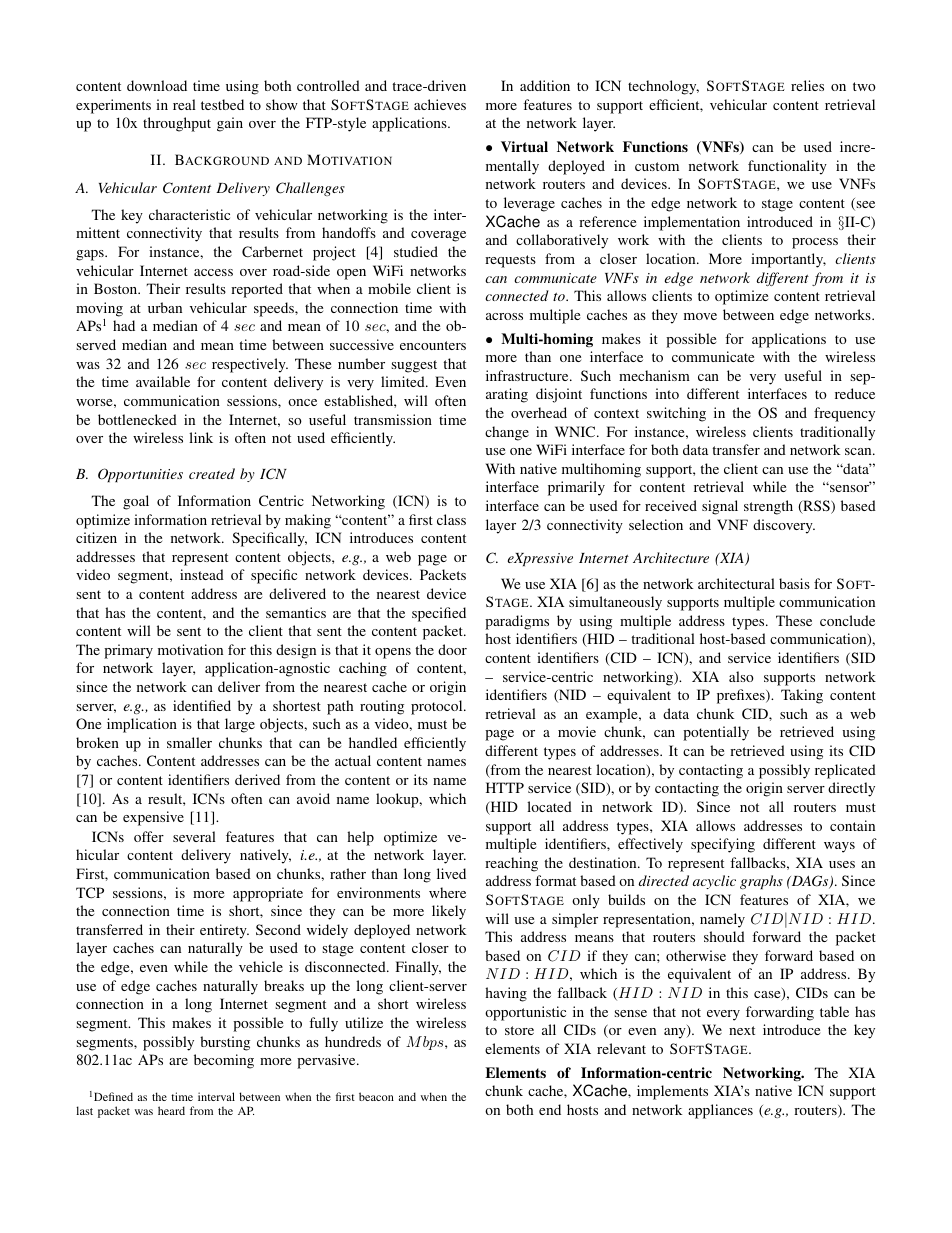 The height and width of the page is (1233, 952). What do you see at coordinates (202, 574) in the page?
I see `instead` at bounding box center [202, 574].
